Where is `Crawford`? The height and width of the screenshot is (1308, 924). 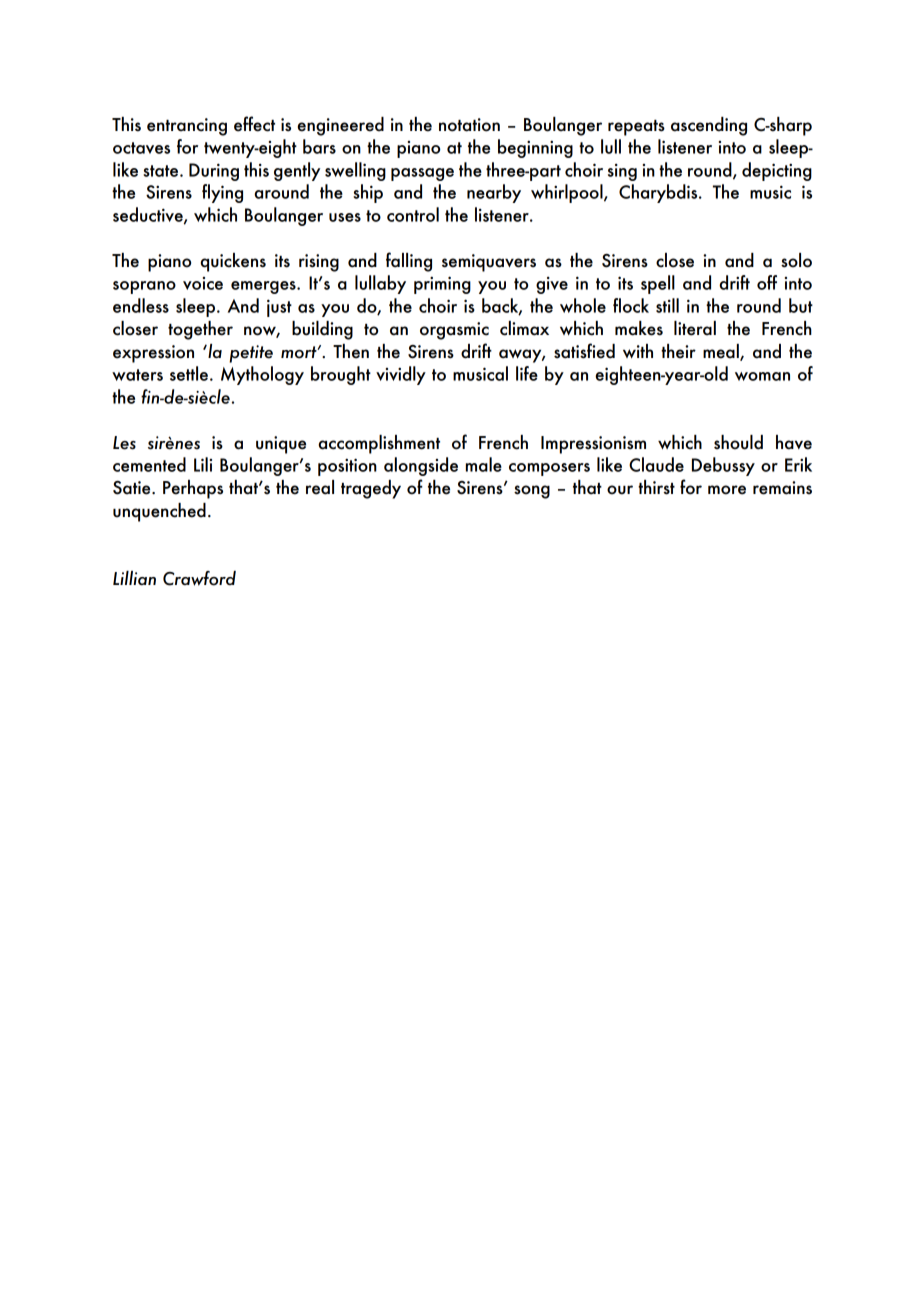
Crawford is located at coordinates (199, 578).
